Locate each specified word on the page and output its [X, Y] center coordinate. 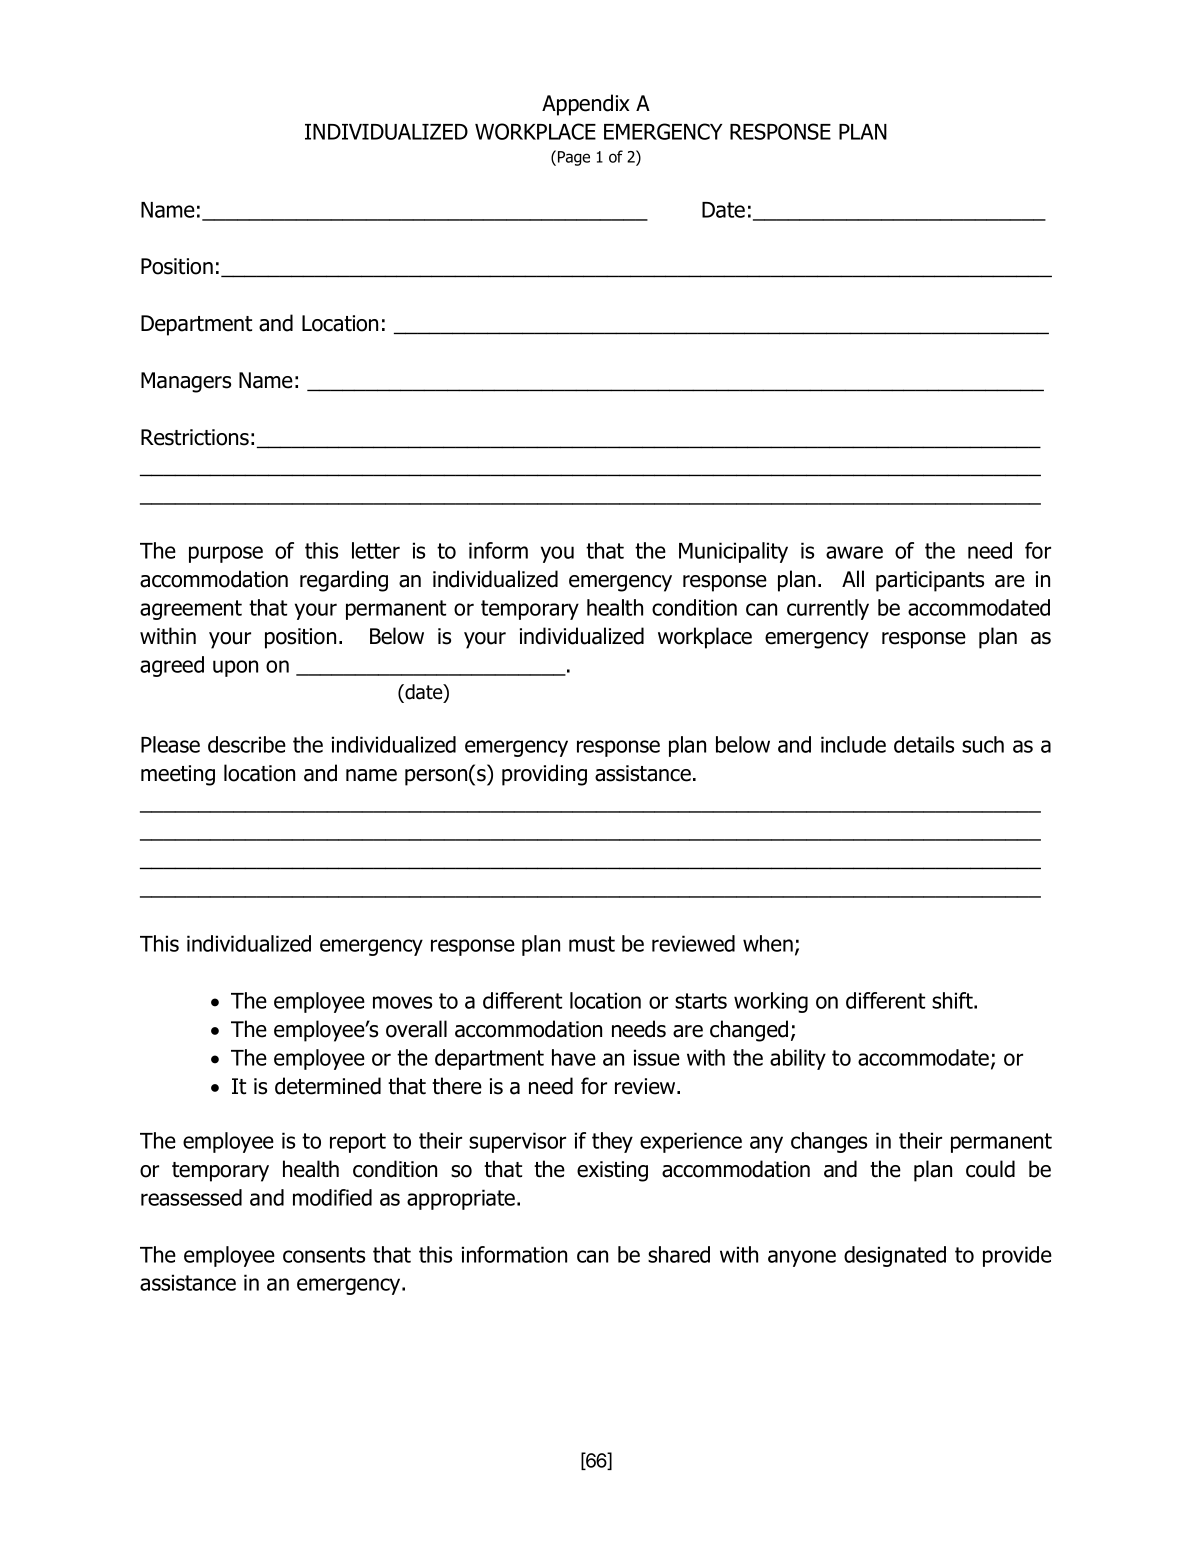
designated [895, 1256]
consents [324, 1255]
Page [574, 158]
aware [854, 552]
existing [612, 1171]
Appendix [586, 105]
